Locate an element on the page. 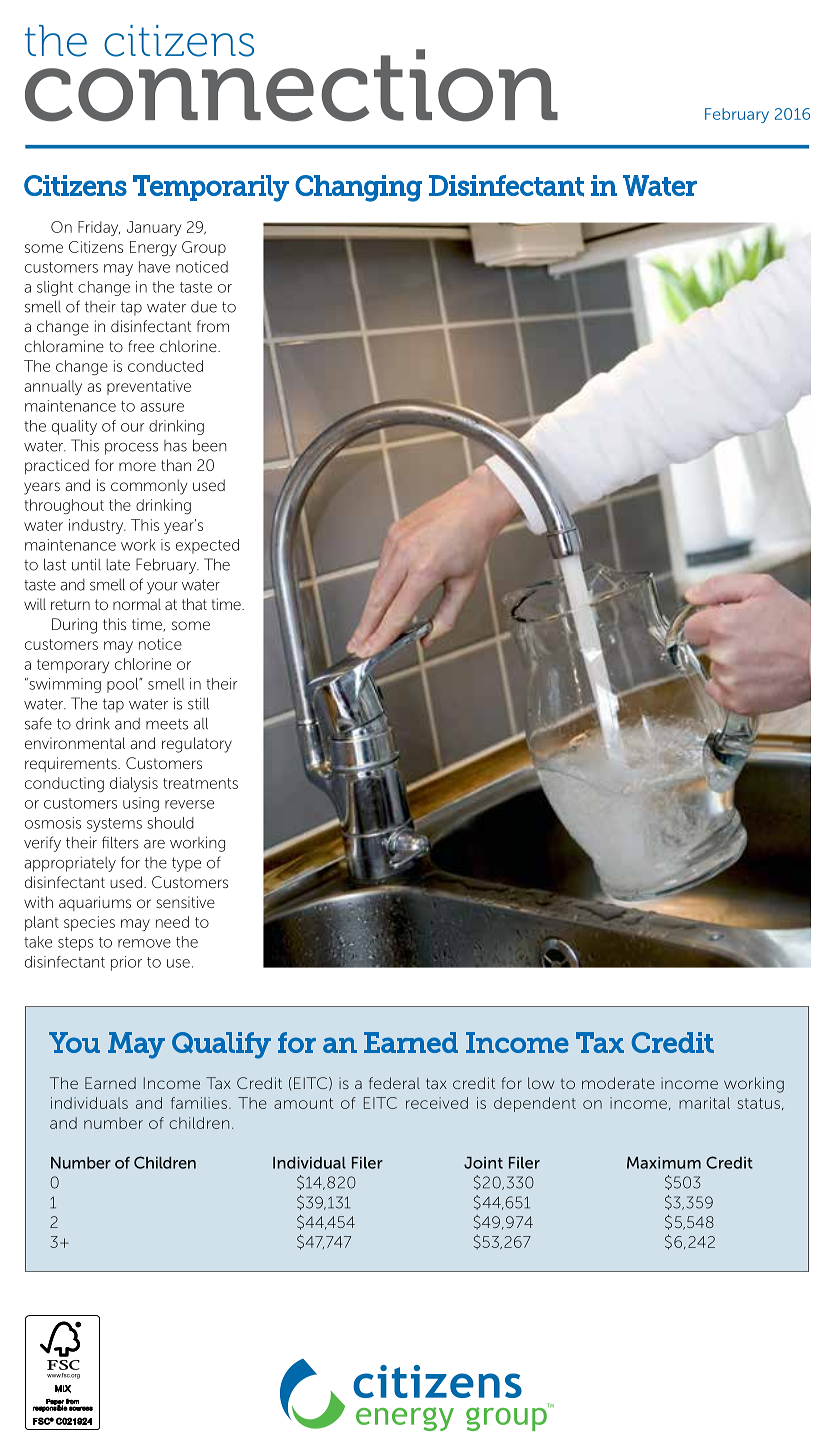  Temporarily is located at coordinates (211, 188).
